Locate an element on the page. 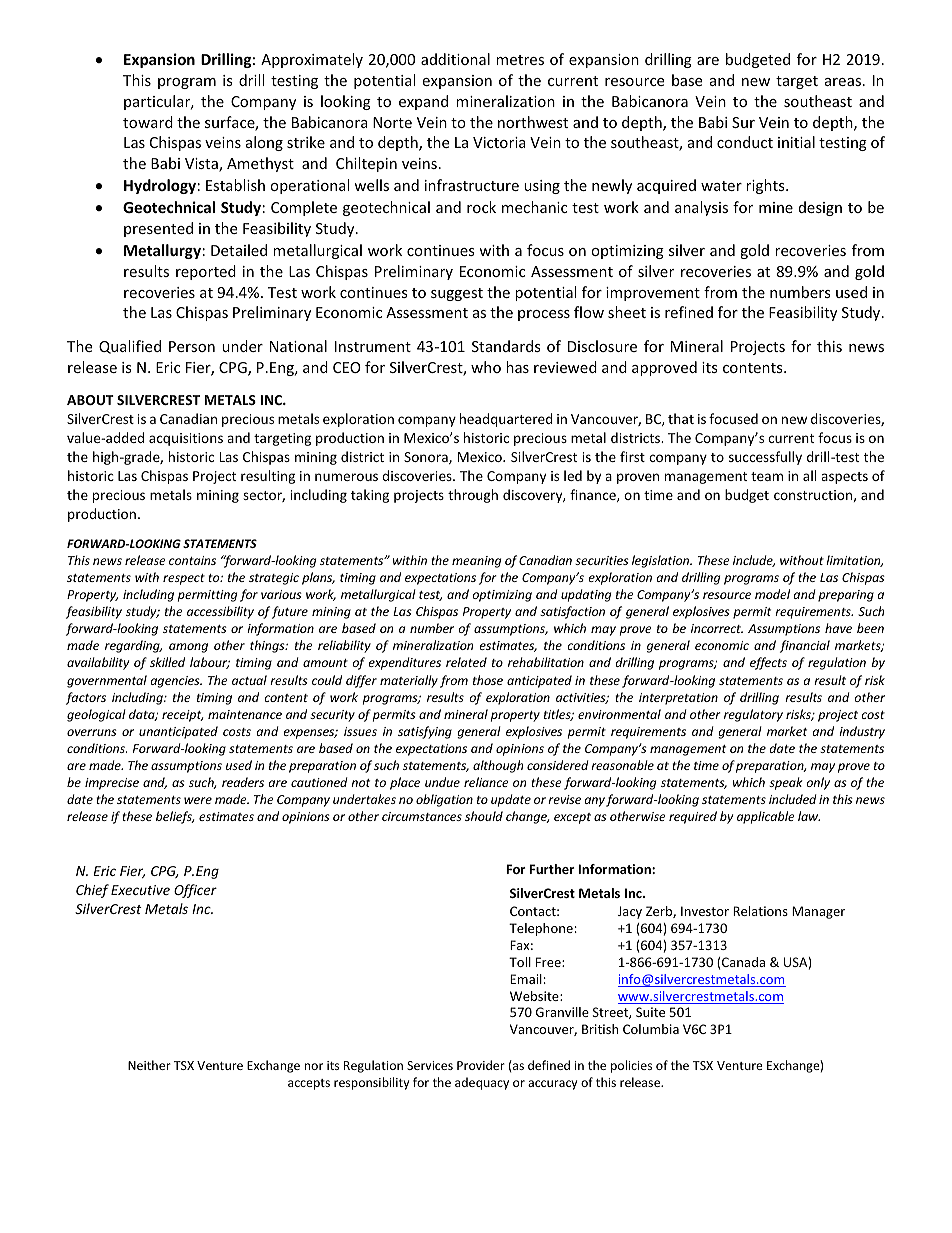 The image size is (952, 1233). respect is located at coordinates (184, 579).
